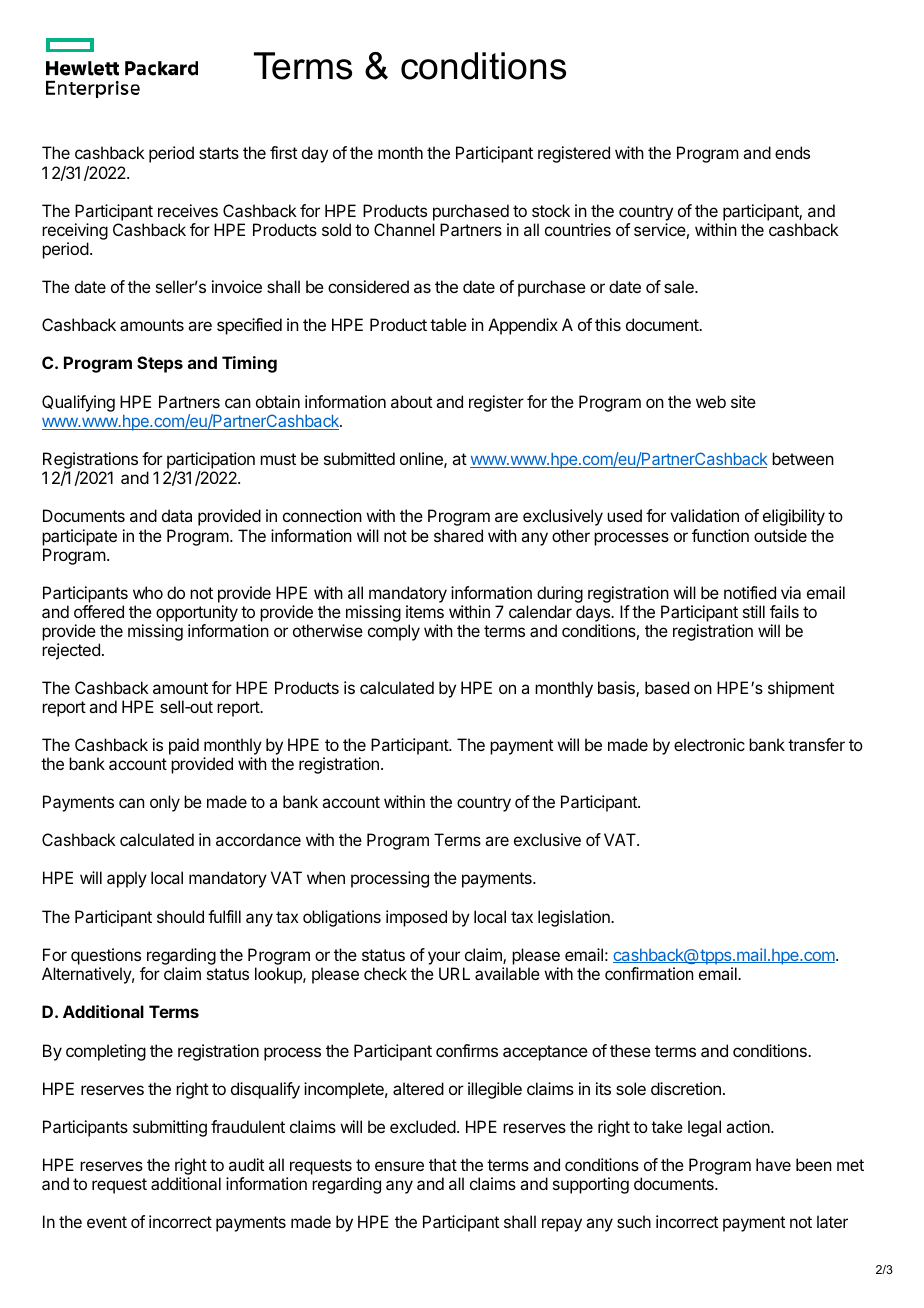 The width and height of the page is (924, 1308). What do you see at coordinates (127, 879) in the page?
I see `apply` at bounding box center [127, 879].
